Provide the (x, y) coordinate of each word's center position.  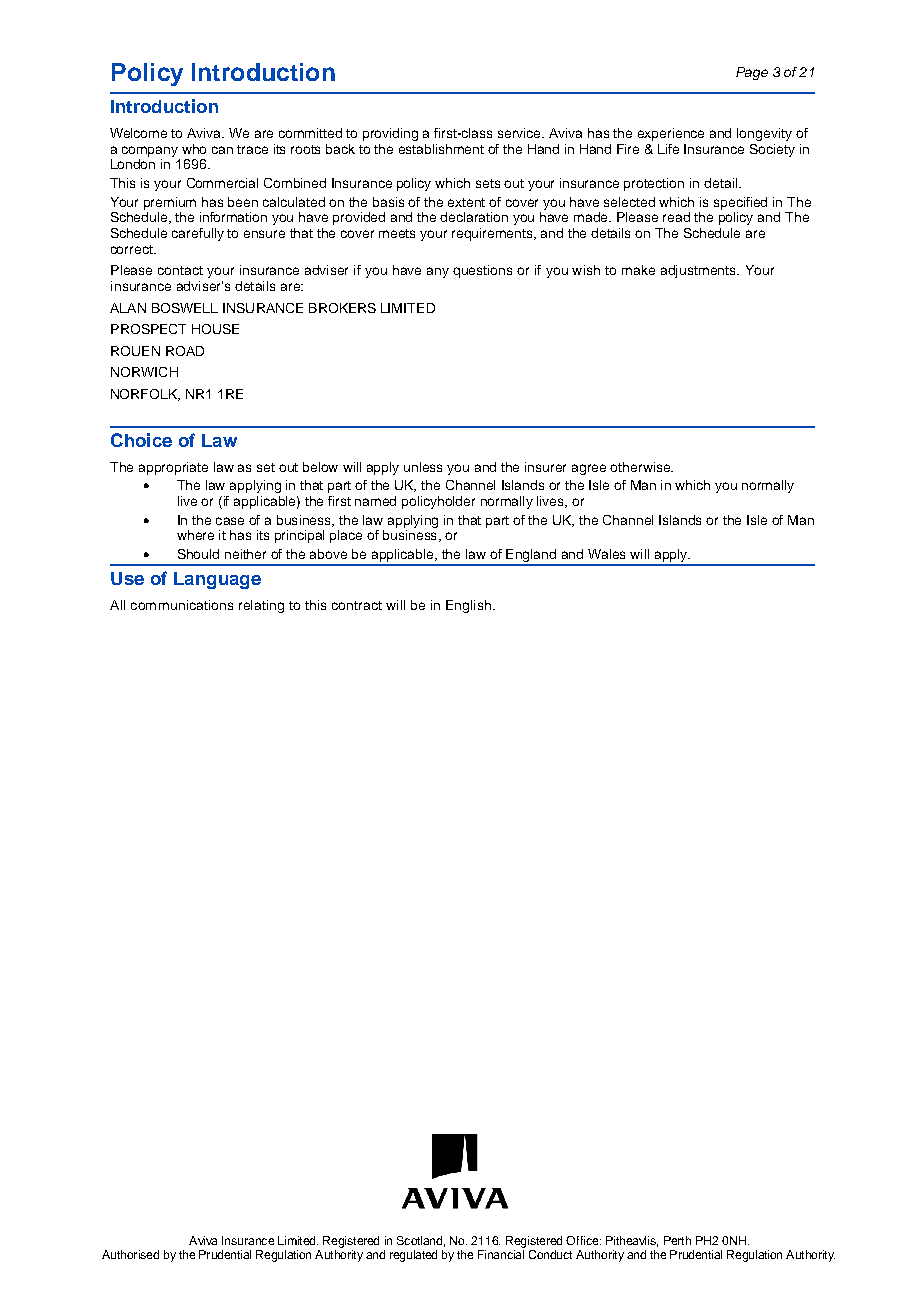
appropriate (173, 468)
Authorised (130, 1254)
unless (423, 467)
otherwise (641, 467)
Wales (606, 554)
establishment (441, 149)
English (468, 606)
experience (671, 134)
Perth (677, 1240)
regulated (413, 1256)
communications (182, 605)
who (194, 149)
